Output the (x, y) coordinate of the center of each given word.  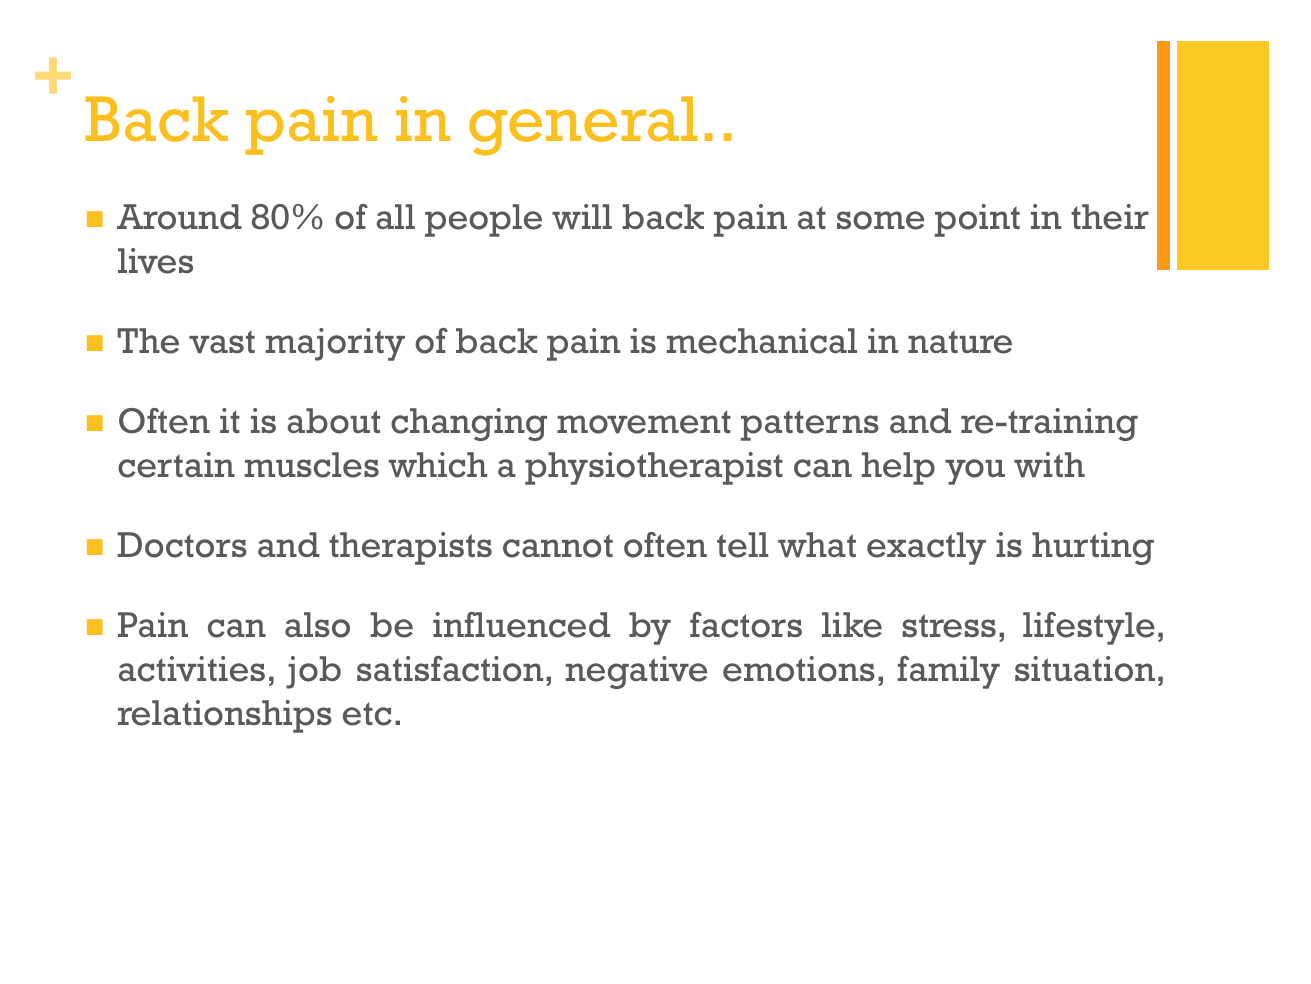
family (949, 672)
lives (155, 261)
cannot (558, 546)
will (582, 216)
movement (644, 422)
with (1049, 464)
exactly (926, 548)
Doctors (182, 545)
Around (179, 217)
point (977, 220)
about (333, 421)
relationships (225, 716)
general (583, 126)
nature (960, 342)
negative (636, 672)
